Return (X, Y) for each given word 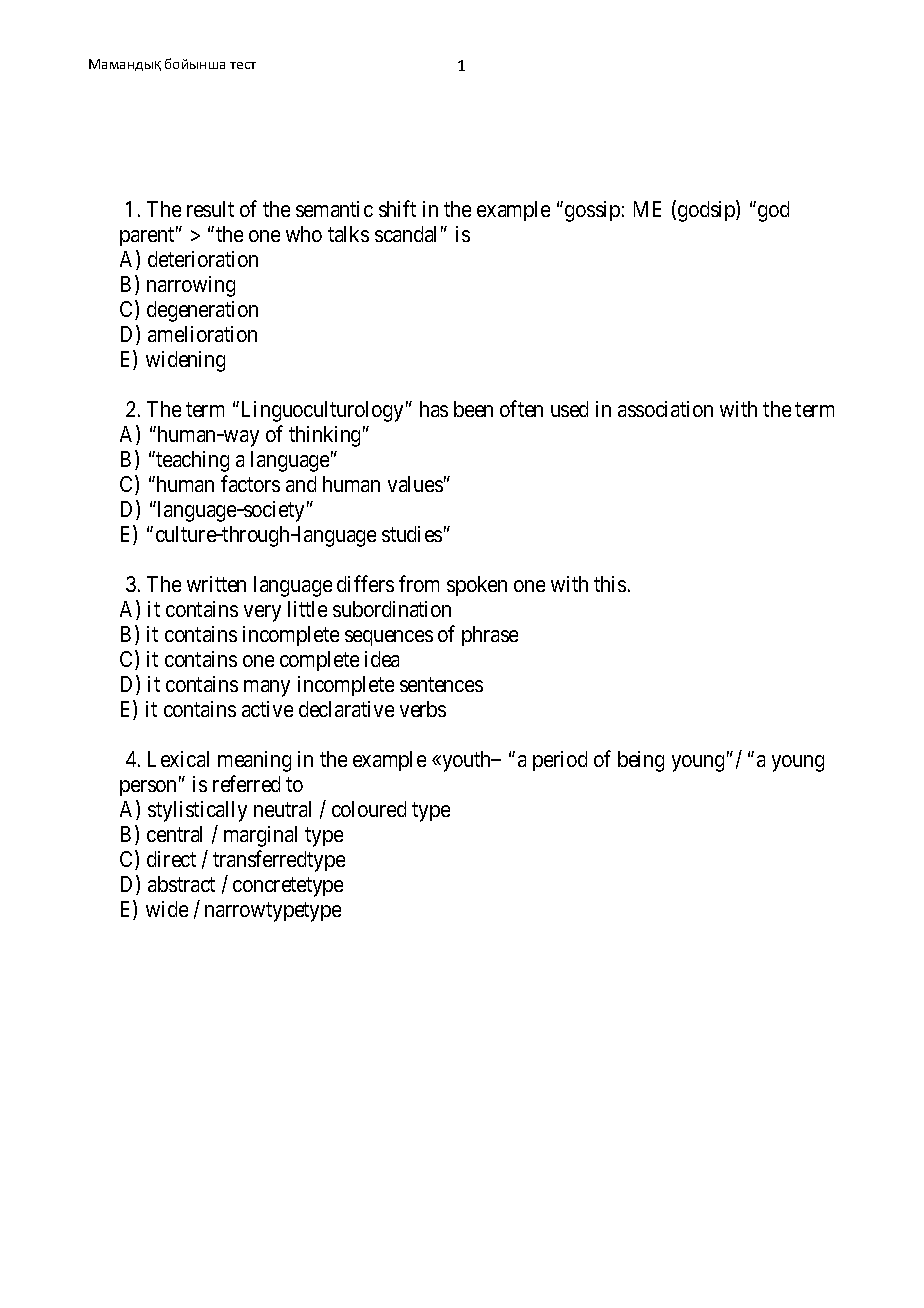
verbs (423, 709)
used (569, 409)
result (210, 209)
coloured (369, 809)
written (216, 584)
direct (171, 859)
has (434, 409)
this (610, 584)
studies (412, 534)
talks (348, 234)
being (641, 761)
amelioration (202, 334)
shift (397, 208)
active (267, 709)
